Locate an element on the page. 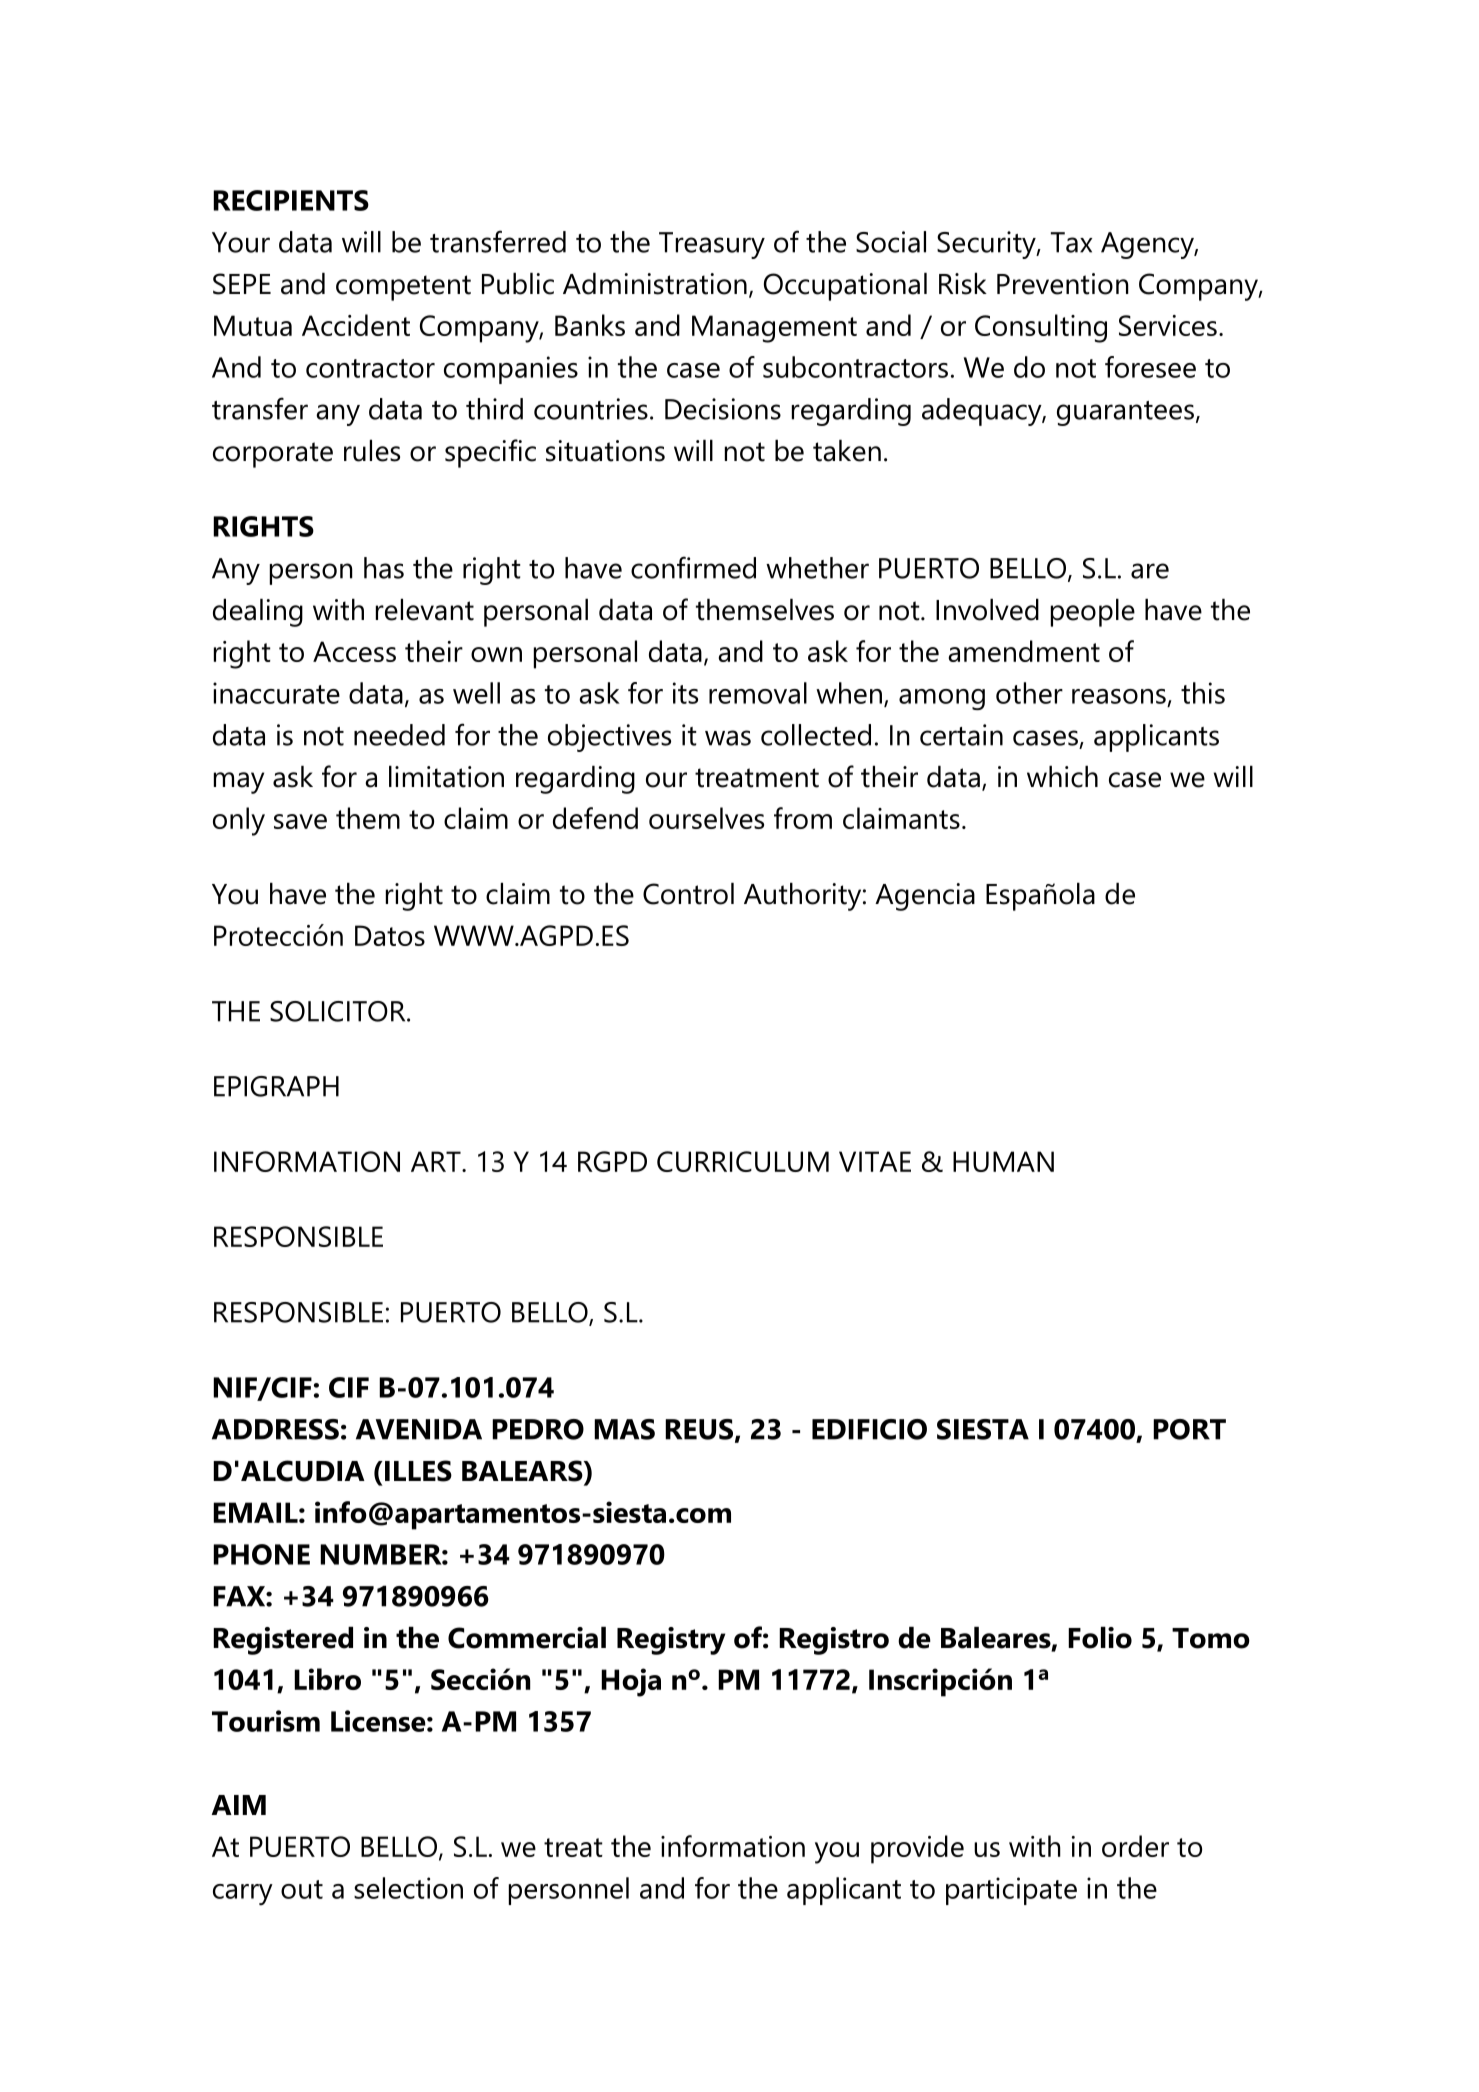 This document has width=1479, height=2092. MAS is located at coordinates (624, 1429).
